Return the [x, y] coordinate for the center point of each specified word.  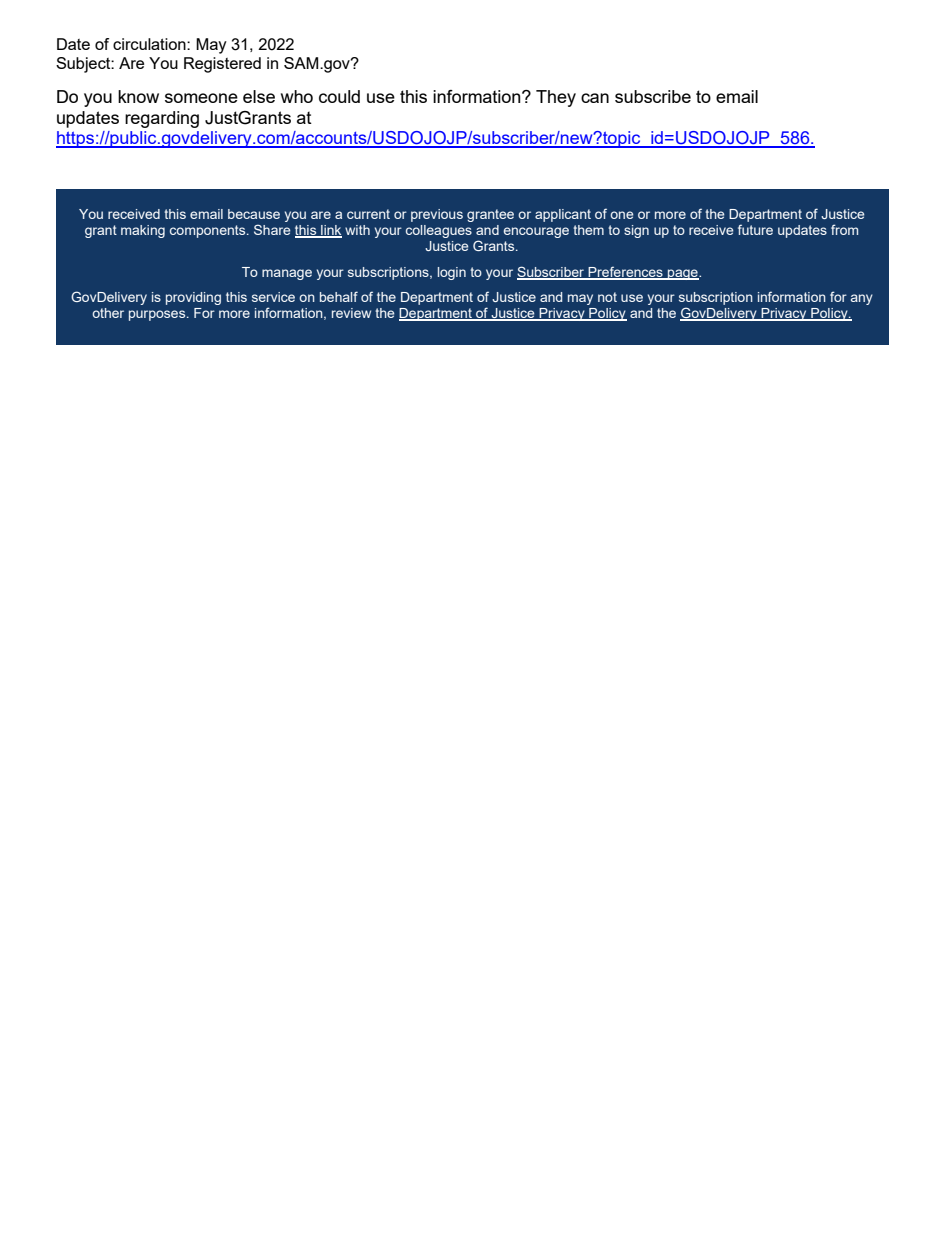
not [607, 297]
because [254, 214]
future [755, 229]
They [556, 98]
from [844, 229]
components [209, 231]
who [297, 96]
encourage [536, 232]
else [259, 96]
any [862, 299]
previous [437, 215]
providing [193, 298]
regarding [162, 119]
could [339, 96]
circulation [150, 44]
